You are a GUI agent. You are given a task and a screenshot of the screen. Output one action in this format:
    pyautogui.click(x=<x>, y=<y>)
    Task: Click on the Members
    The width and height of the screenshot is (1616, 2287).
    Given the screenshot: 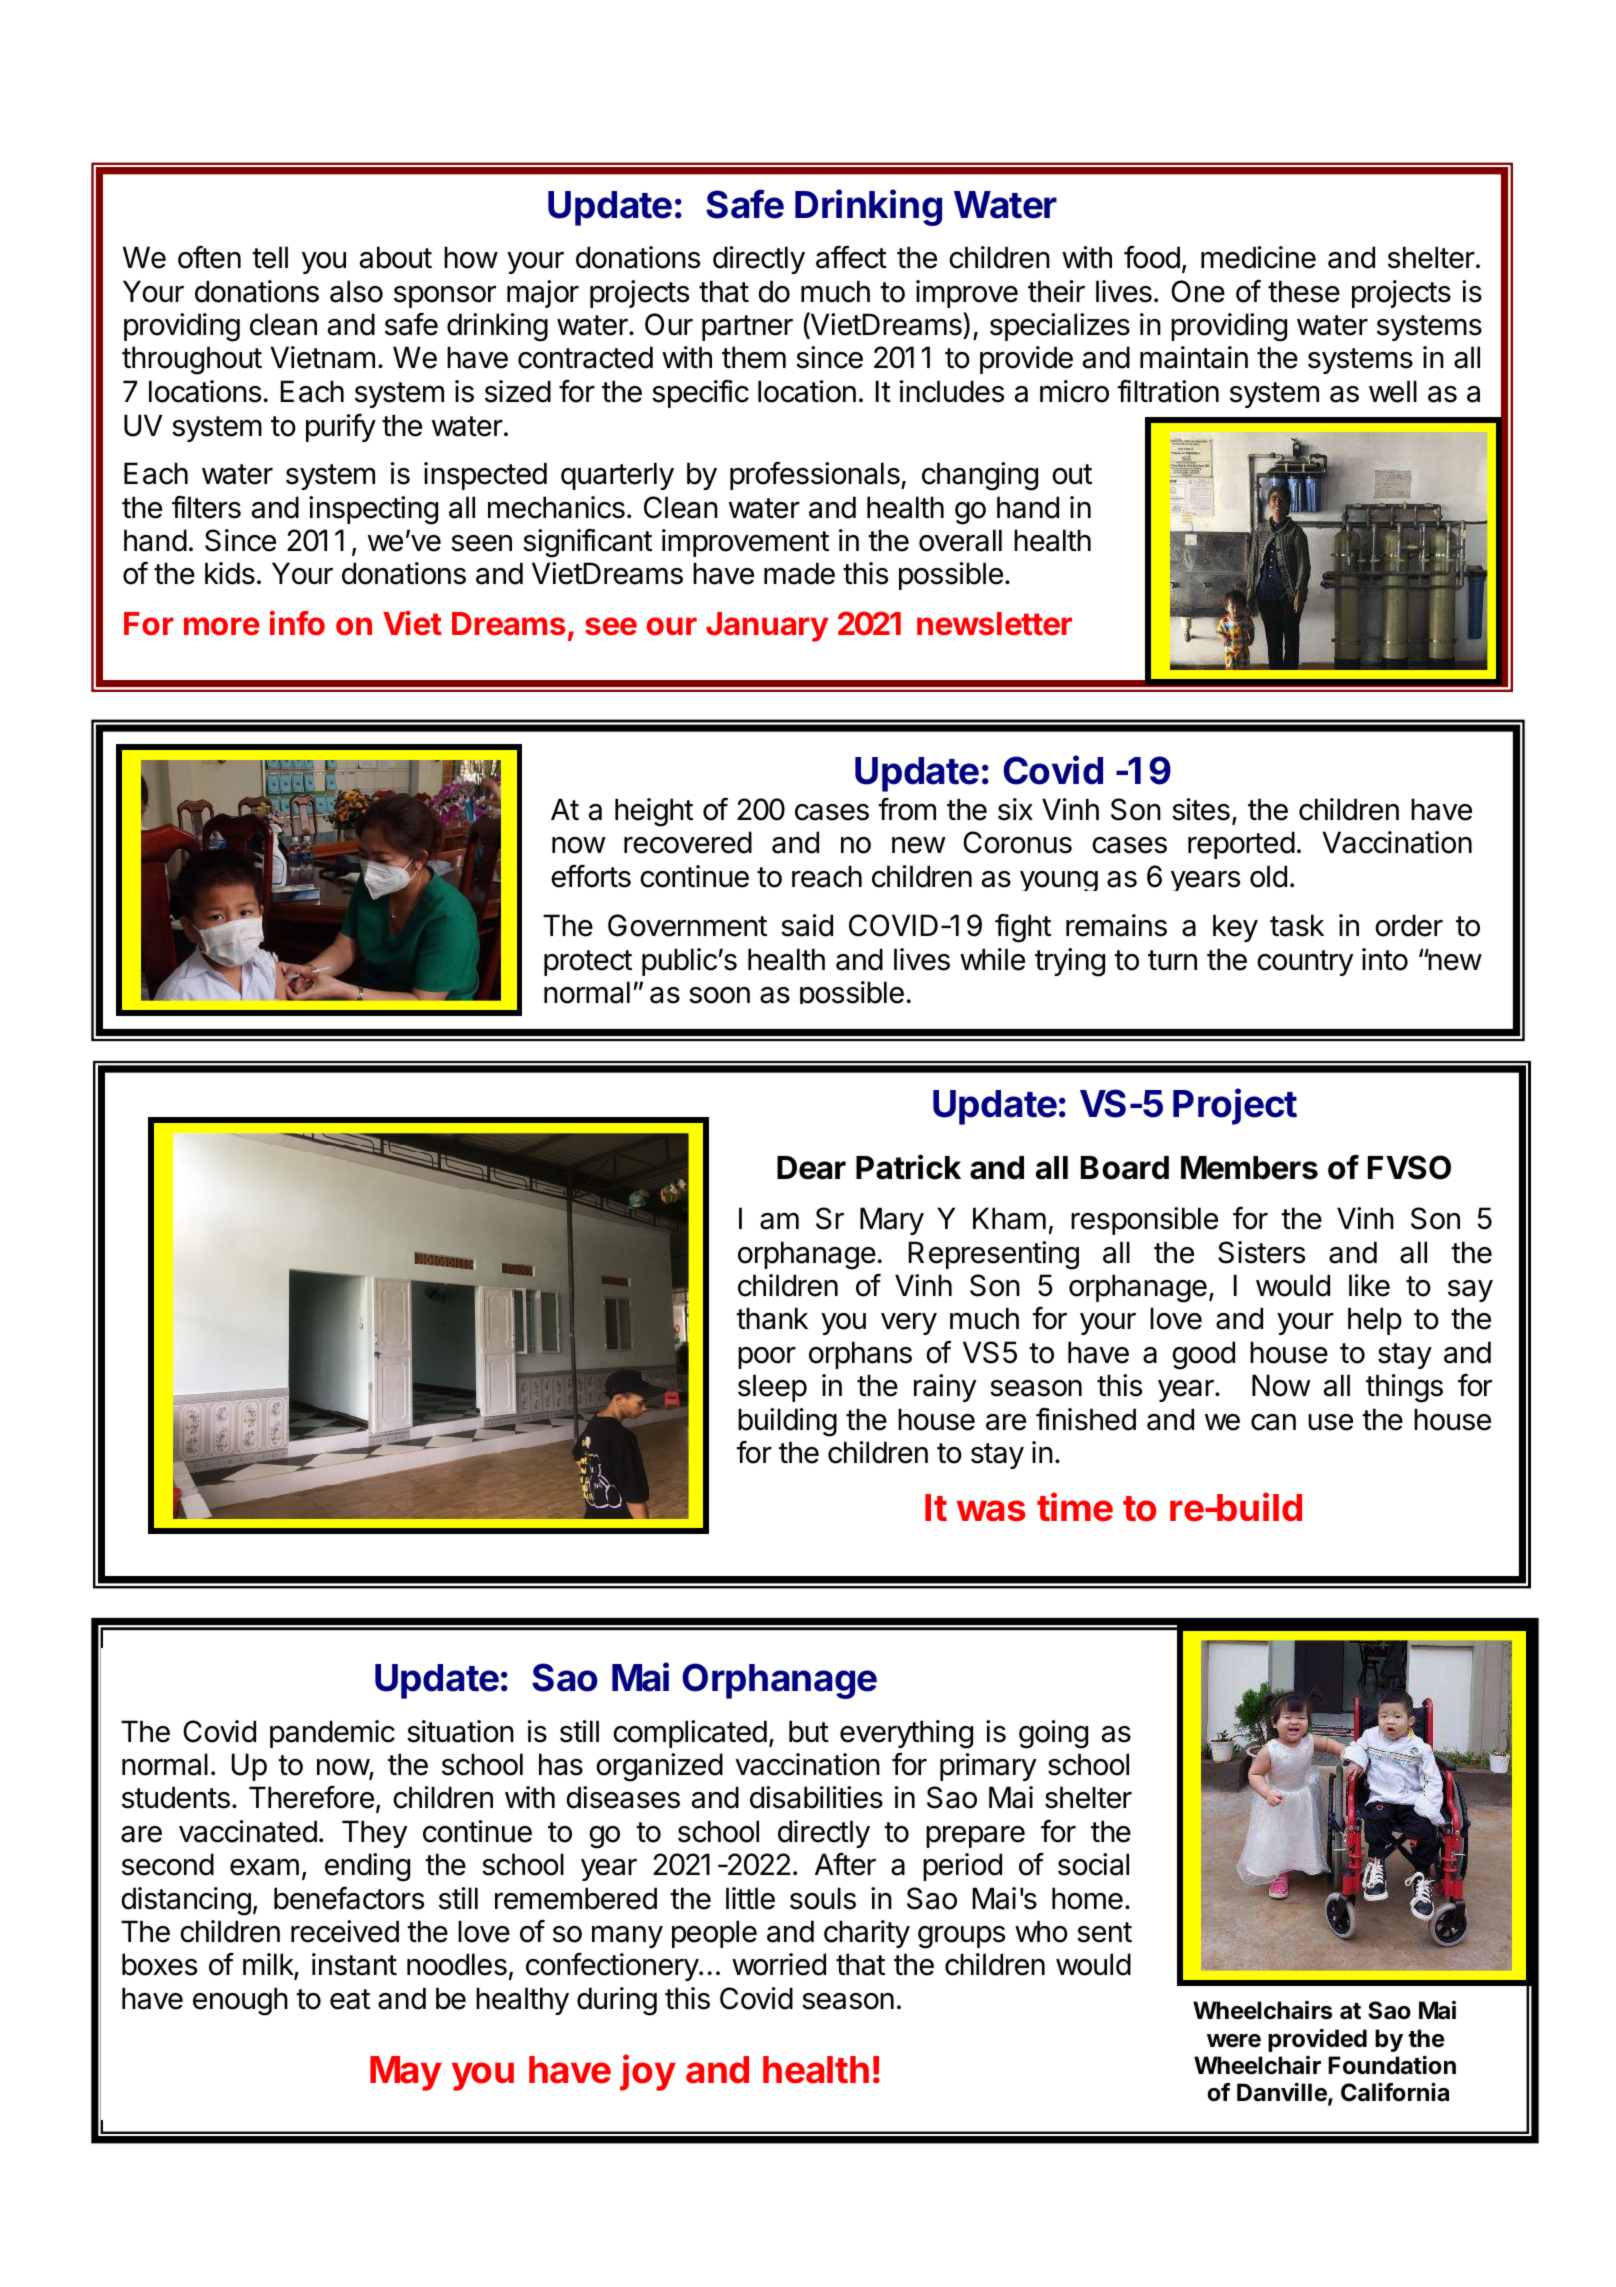 What is the action you would take?
    pyautogui.click(x=1249, y=1168)
